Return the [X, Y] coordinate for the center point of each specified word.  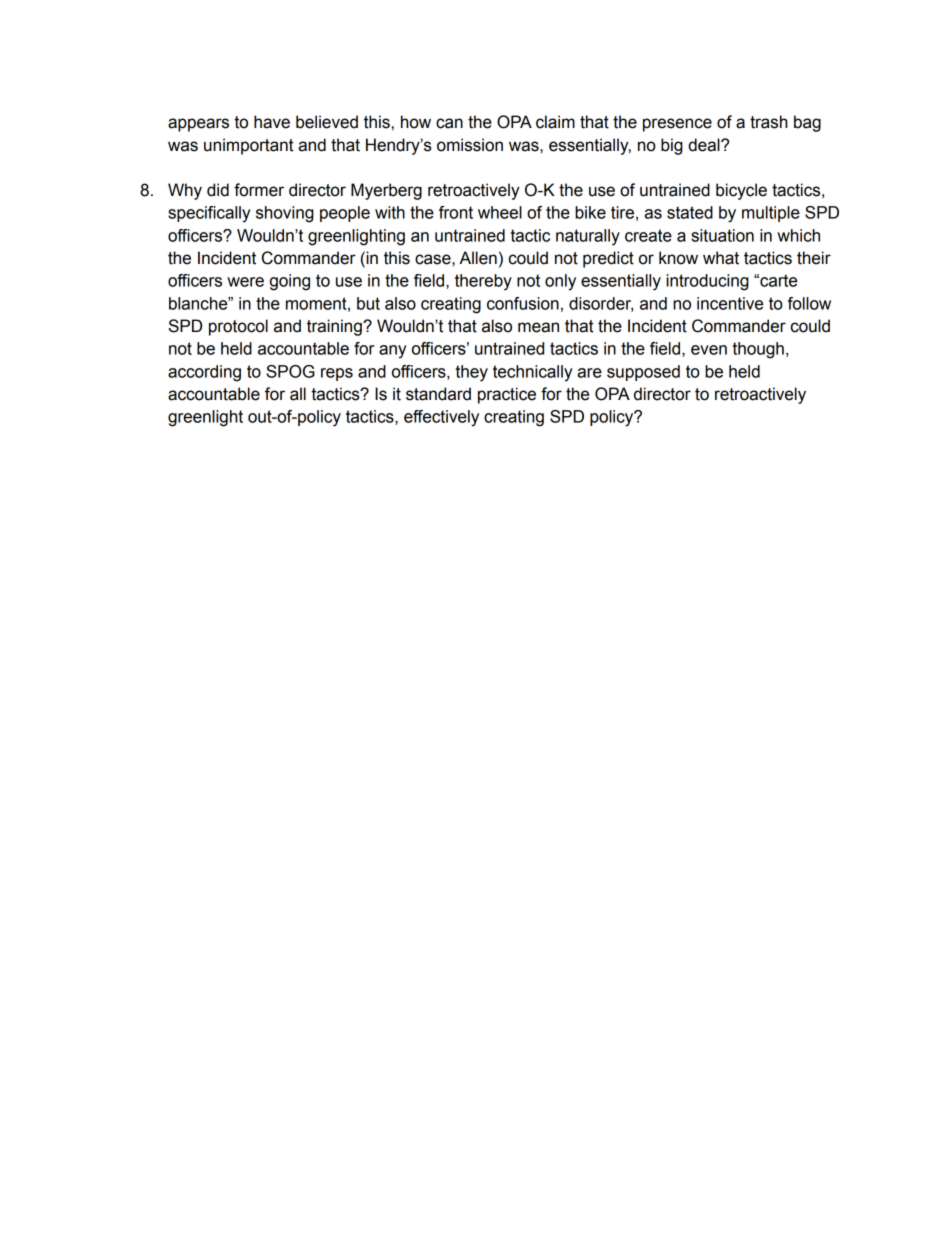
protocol [238, 327]
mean [538, 327]
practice [507, 395]
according [204, 373]
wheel [500, 212]
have [272, 122]
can [449, 123]
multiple [771, 214]
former [259, 190]
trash [769, 122]
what [721, 258]
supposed [643, 373]
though [758, 350]
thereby [483, 282]
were [245, 282]
